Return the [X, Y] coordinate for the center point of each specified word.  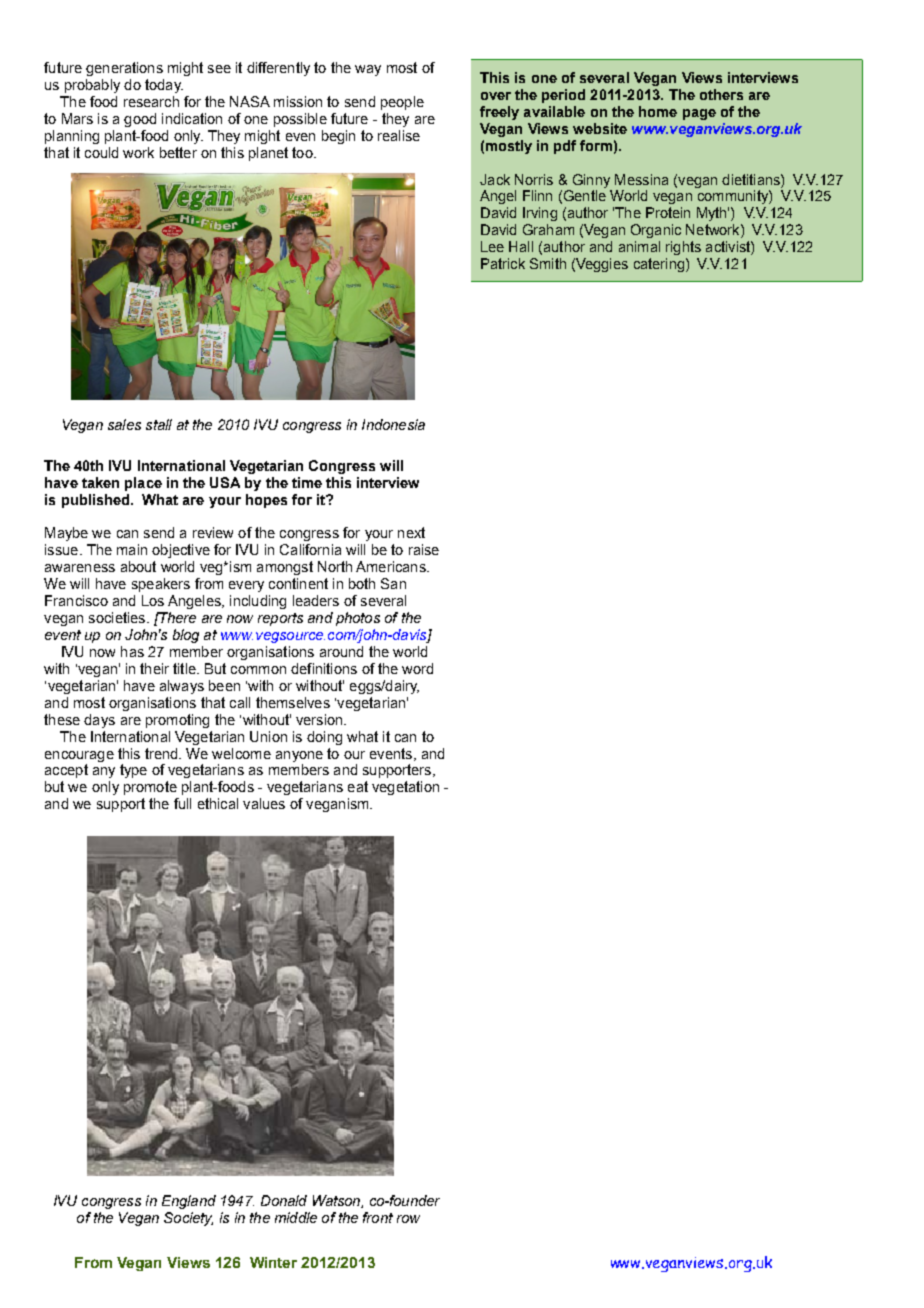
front [378, 1217]
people [402, 103]
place [143, 484]
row [408, 1219]
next [411, 532]
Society [188, 1219]
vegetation [405, 788]
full [182, 803]
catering [659, 265]
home [658, 111]
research [151, 101]
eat [358, 786]
